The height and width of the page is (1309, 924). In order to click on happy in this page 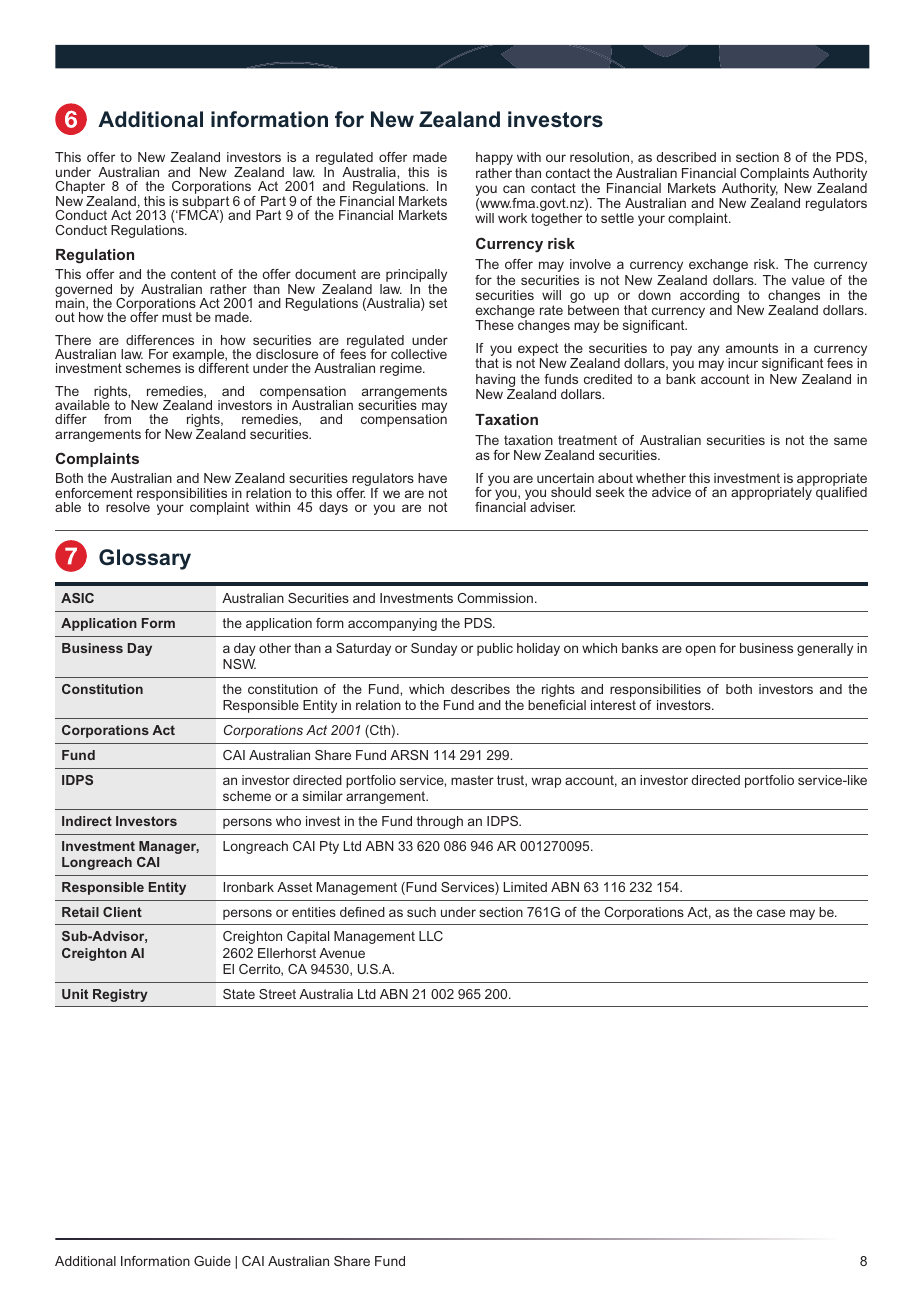, I will do `click(494, 158)`.
